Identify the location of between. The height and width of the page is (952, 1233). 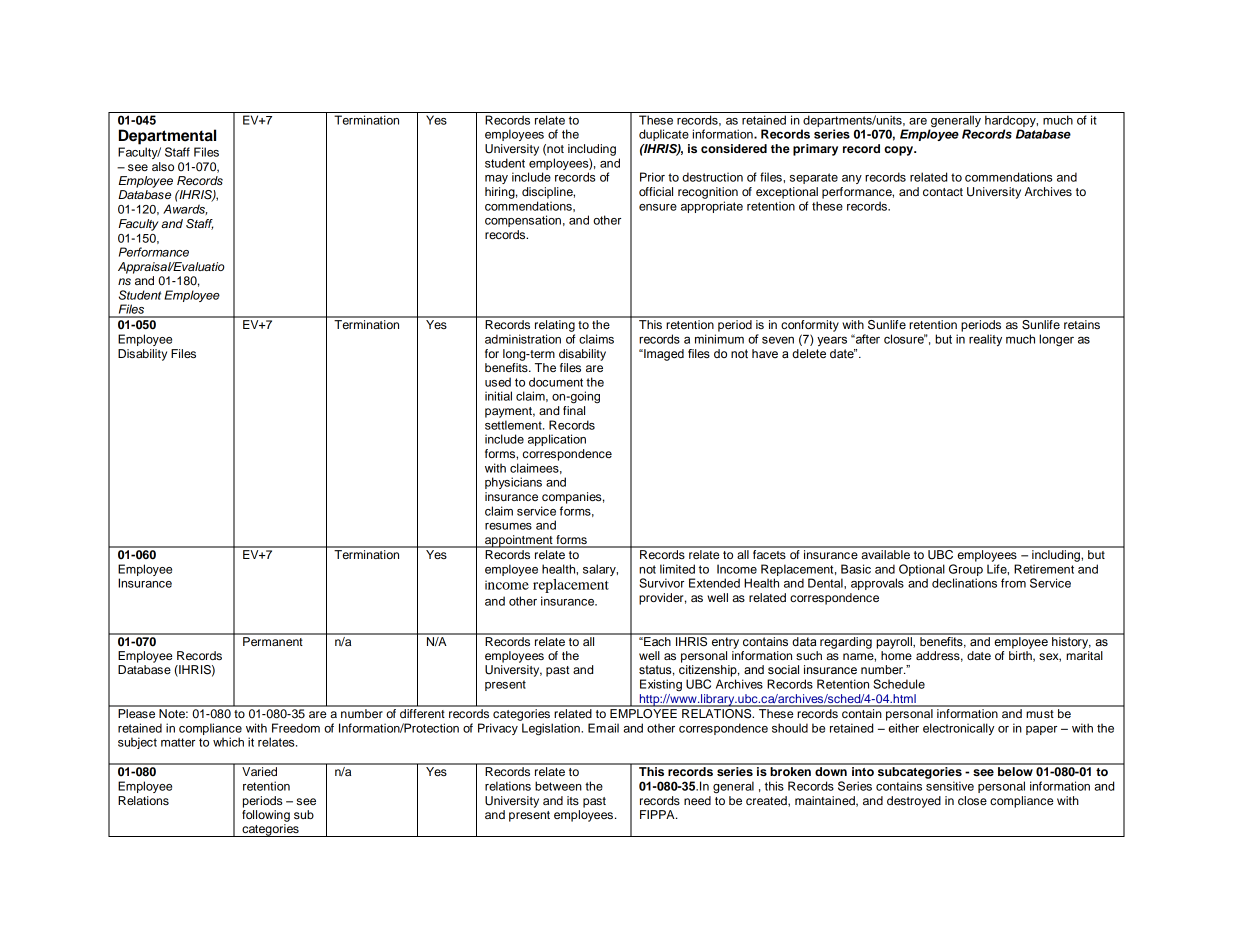
(558, 786).
